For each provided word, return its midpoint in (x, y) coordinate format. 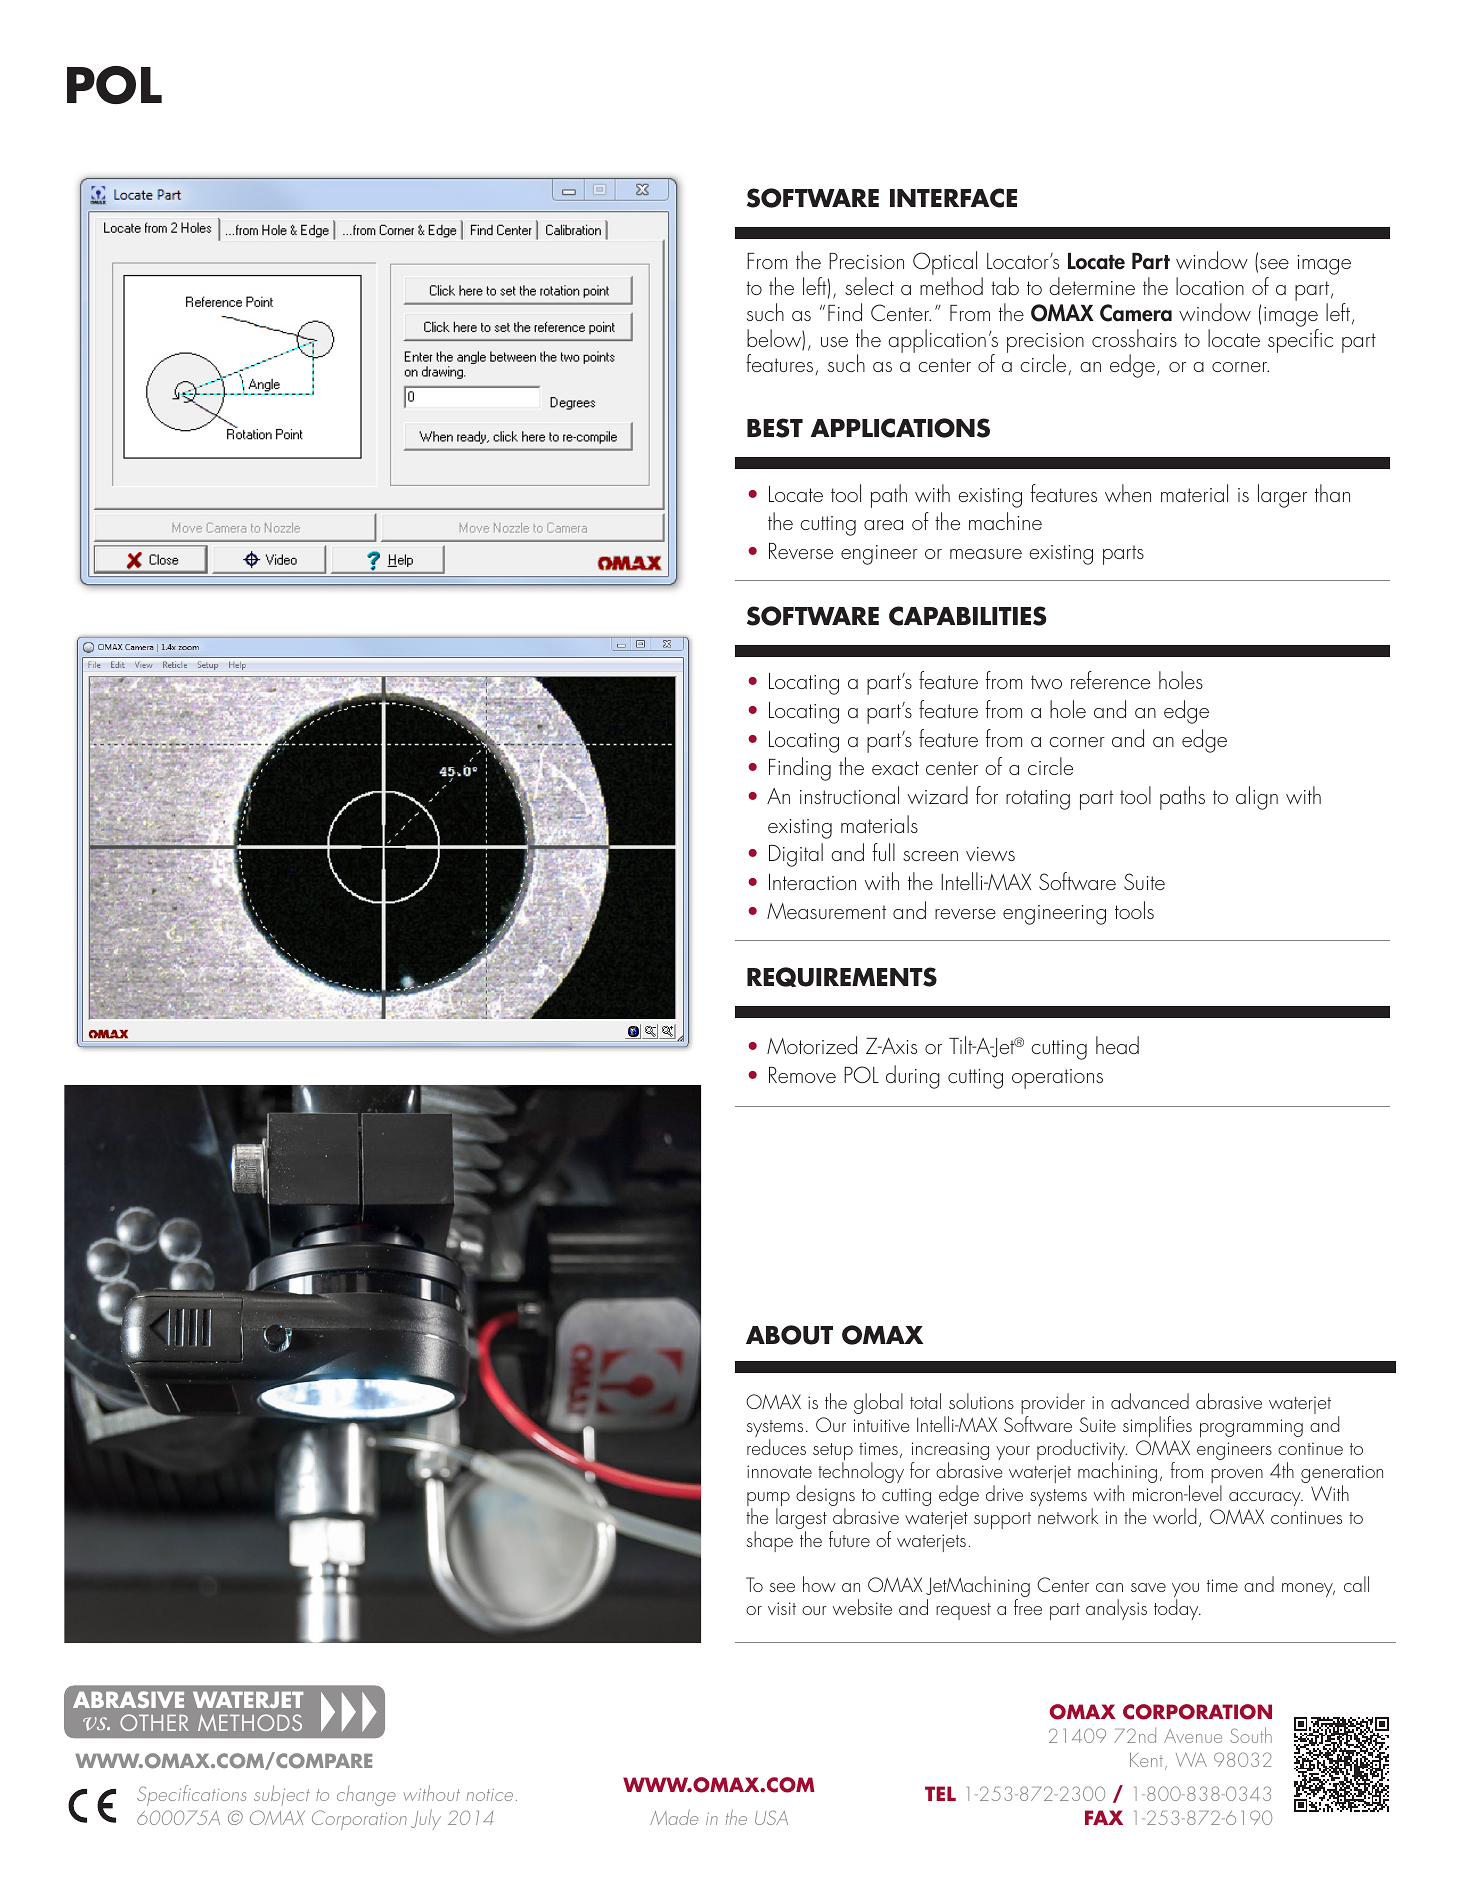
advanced (1150, 1401)
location (1210, 286)
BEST (775, 428)
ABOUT (789, 1335)
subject (282, 1795)
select (869, 286)
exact (895, 768)
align (1257, 798)
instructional (849, 795)
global (878, 1403)
